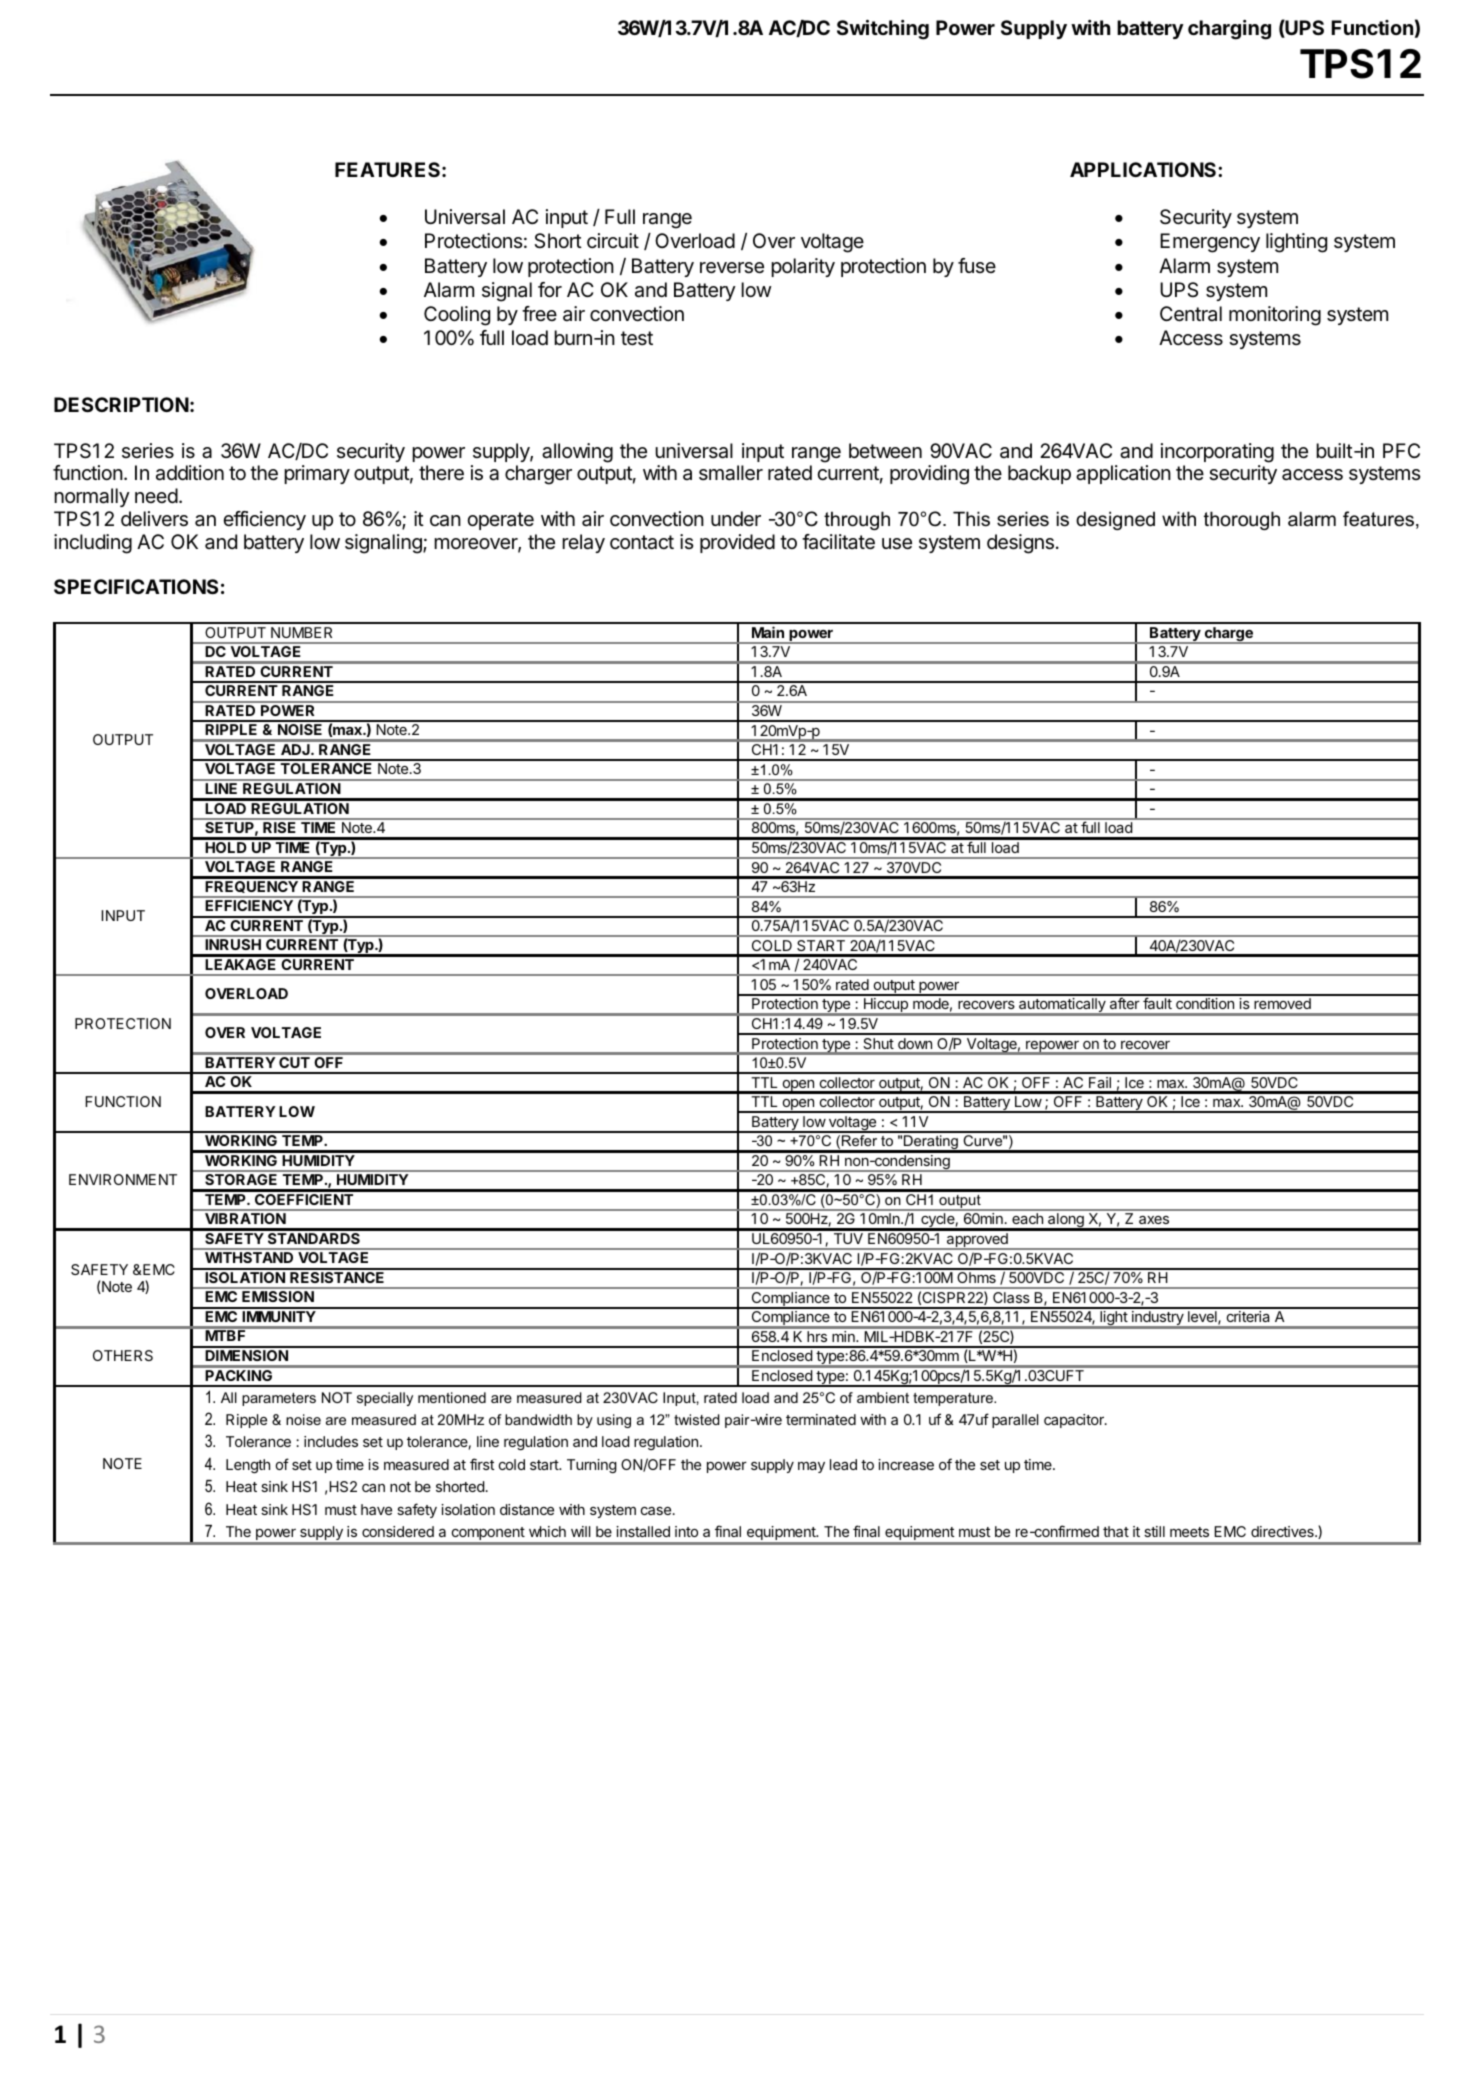 The image size is (1474, 2084). I want to click on provided, so click(737, 543).
